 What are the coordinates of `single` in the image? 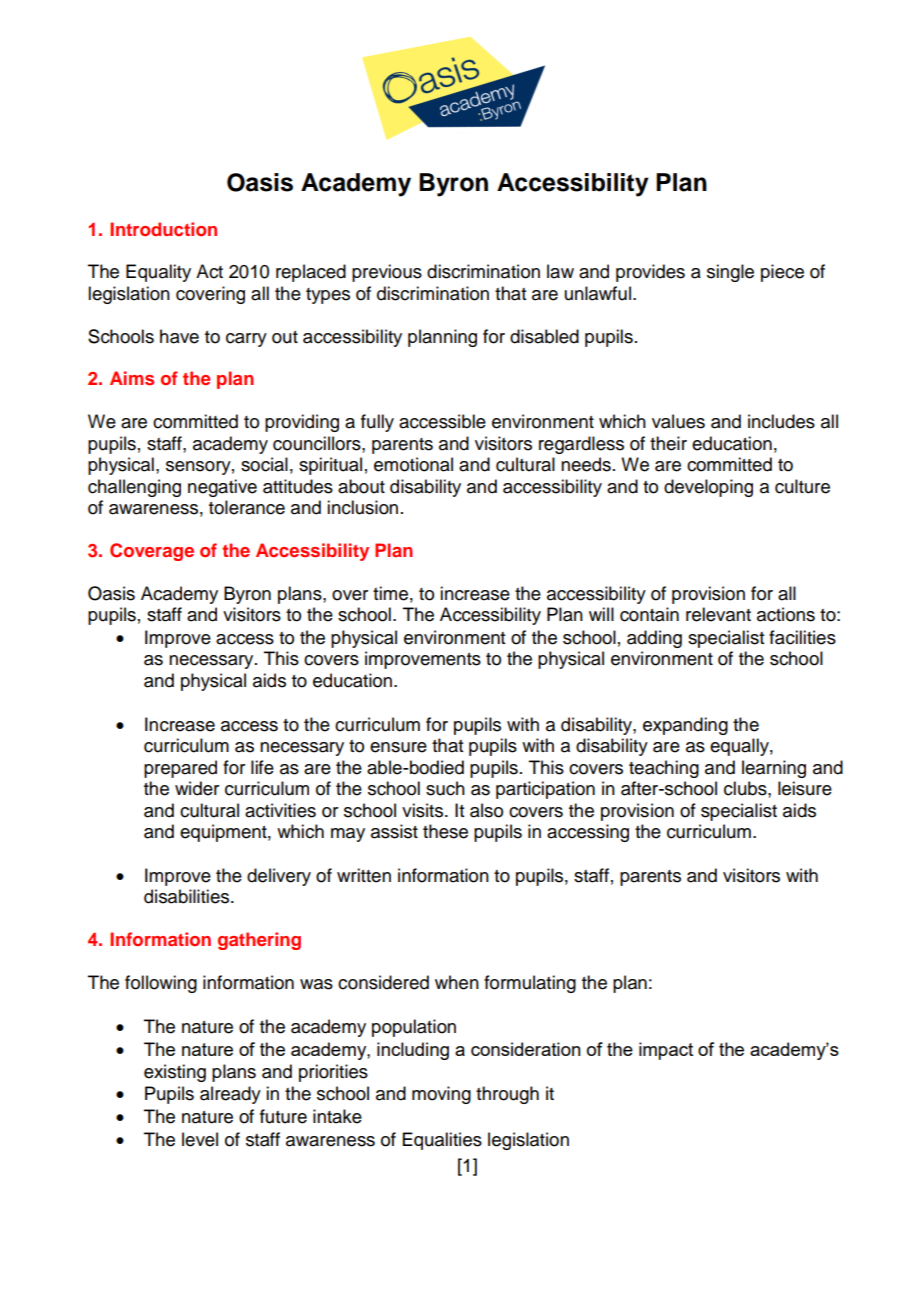 It's located at (730, 273).
